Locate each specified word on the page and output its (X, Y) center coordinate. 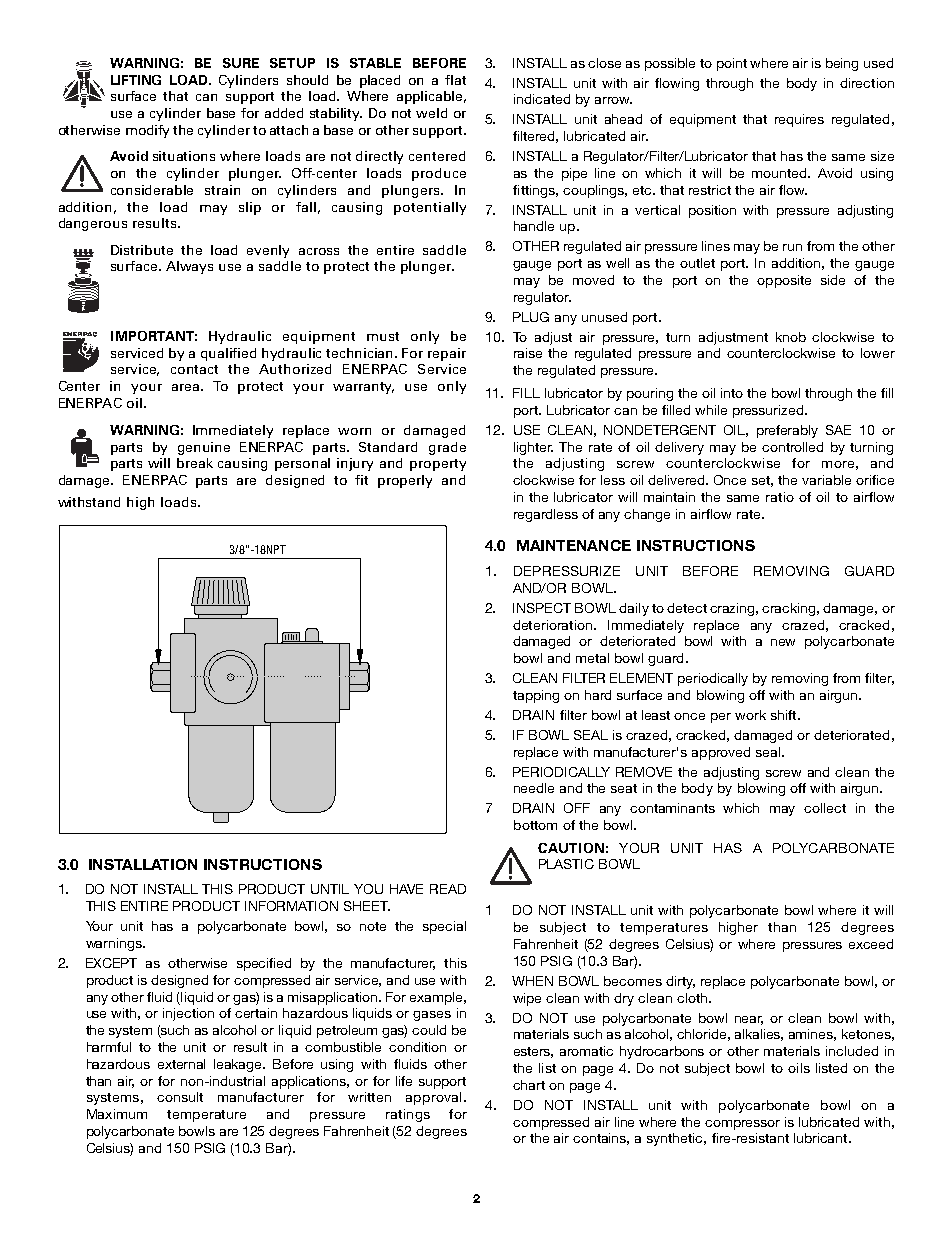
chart (529, 1085)
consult (180, 1097)
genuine (204, 448)
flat (455, 80)
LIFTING (136, 80)
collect (825, 808)
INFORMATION (291, 906)
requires (799, 120)
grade (447, 448)
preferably (787, 431)
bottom (535, 825)
